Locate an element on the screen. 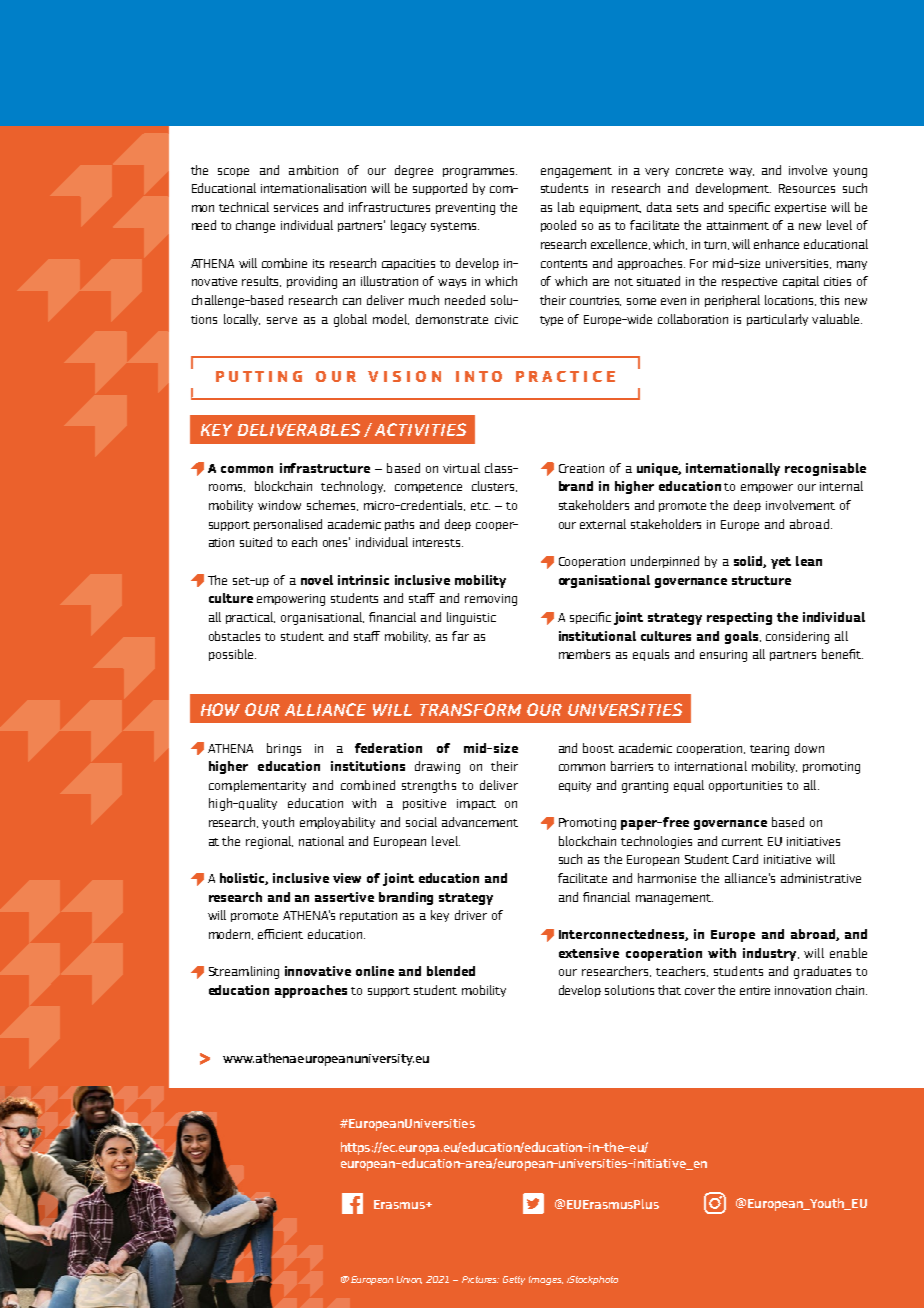  pooled is located at coordinates (558, 226).
